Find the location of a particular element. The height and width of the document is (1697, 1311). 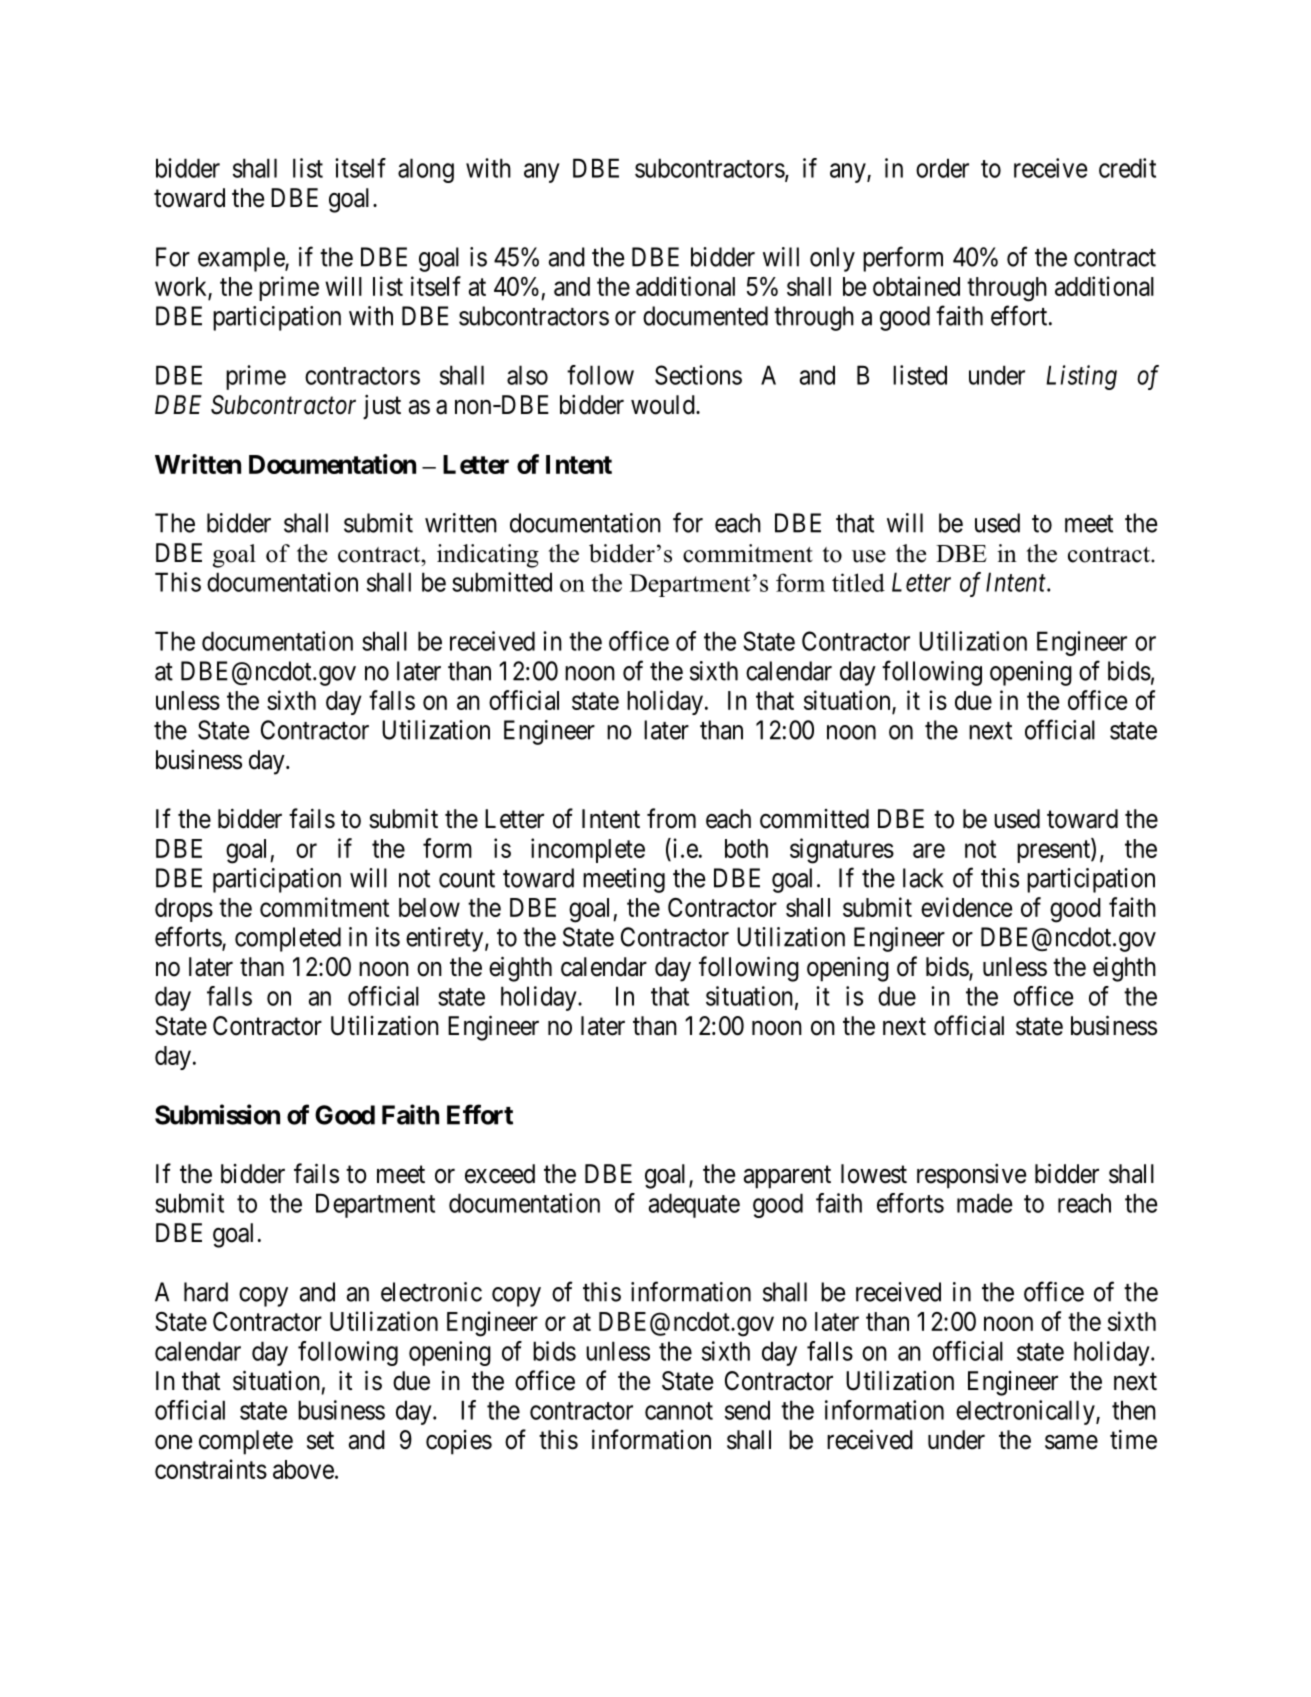

same is located at coordinates (1071, 1442).
